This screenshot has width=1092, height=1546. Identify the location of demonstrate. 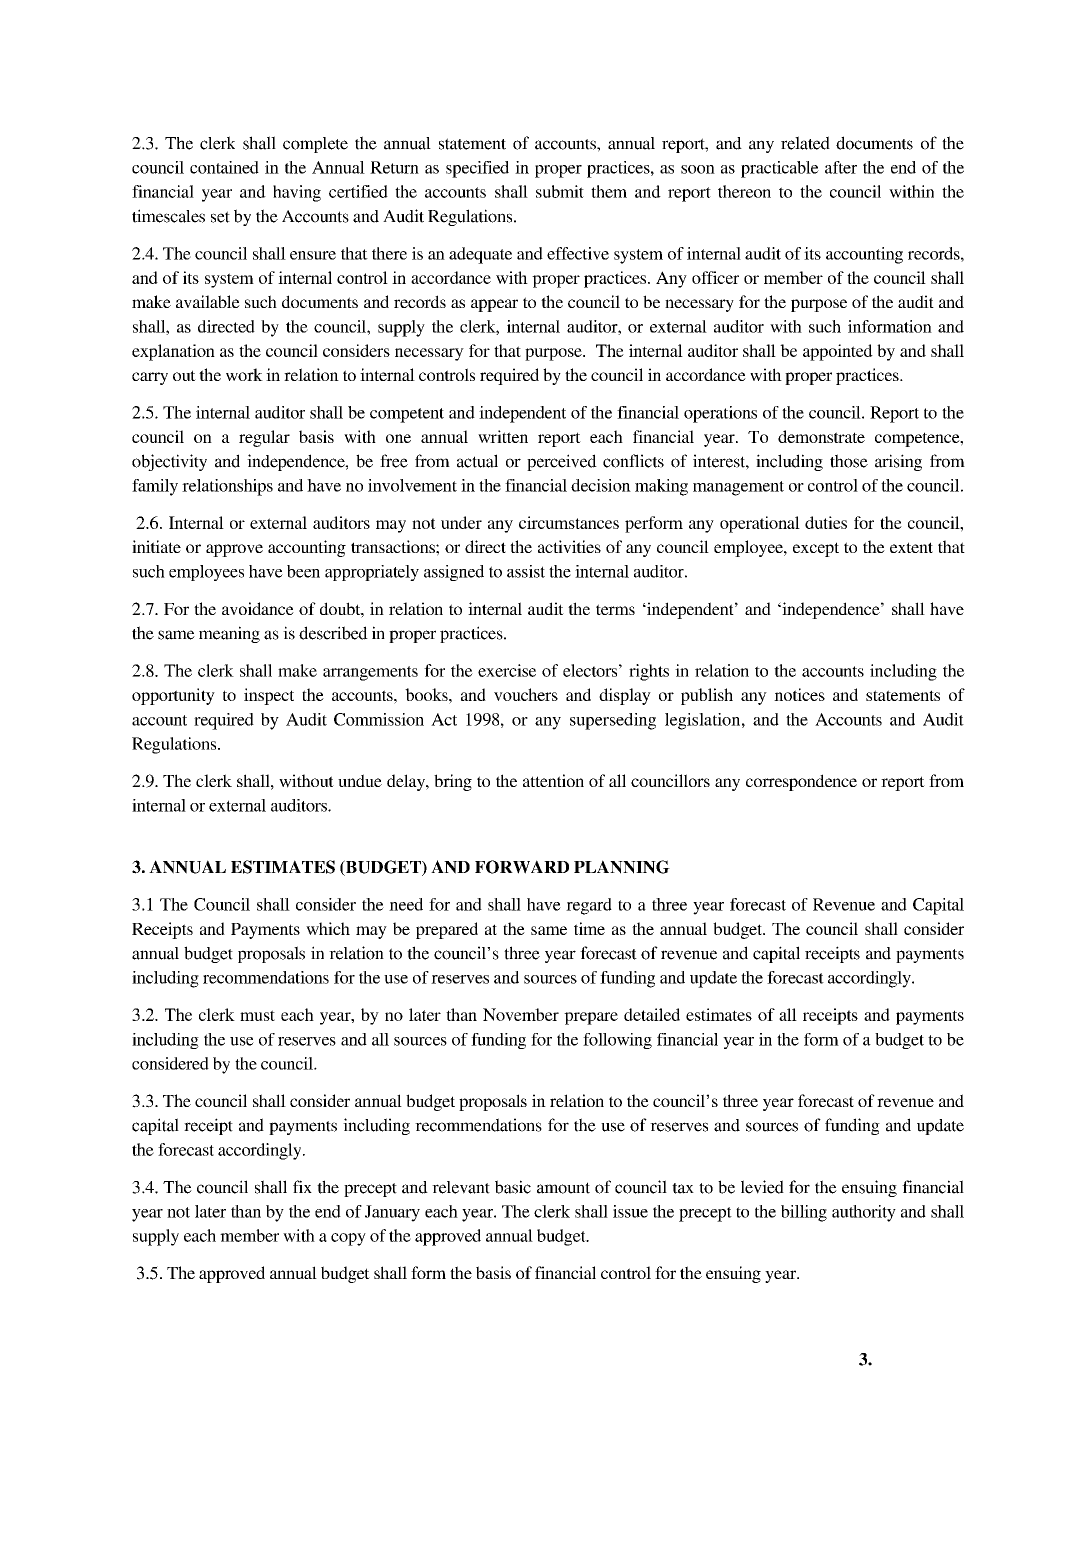
(821, 436).
